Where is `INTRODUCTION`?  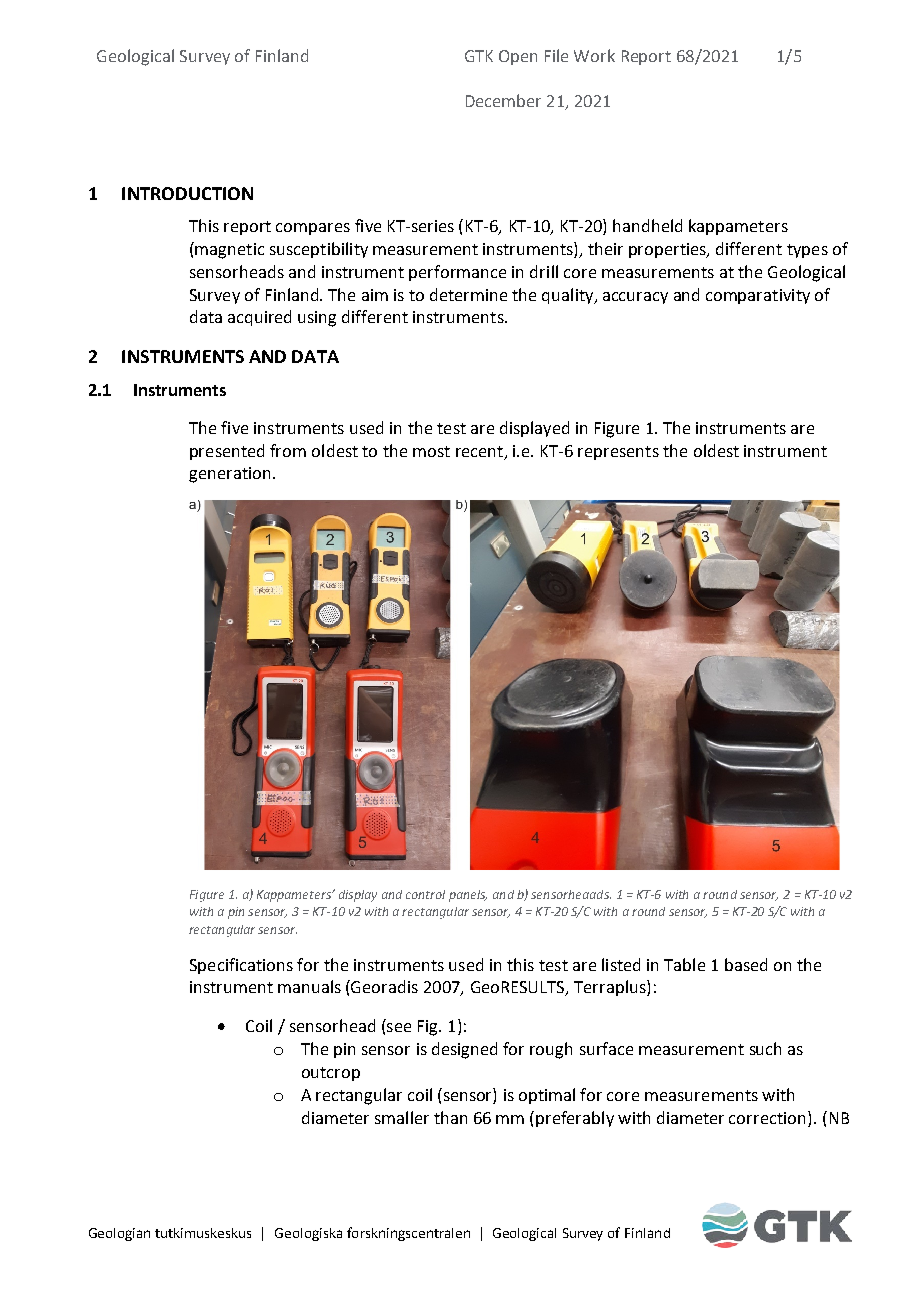 INTRODUCTION is located at coordinates (187, 193).
